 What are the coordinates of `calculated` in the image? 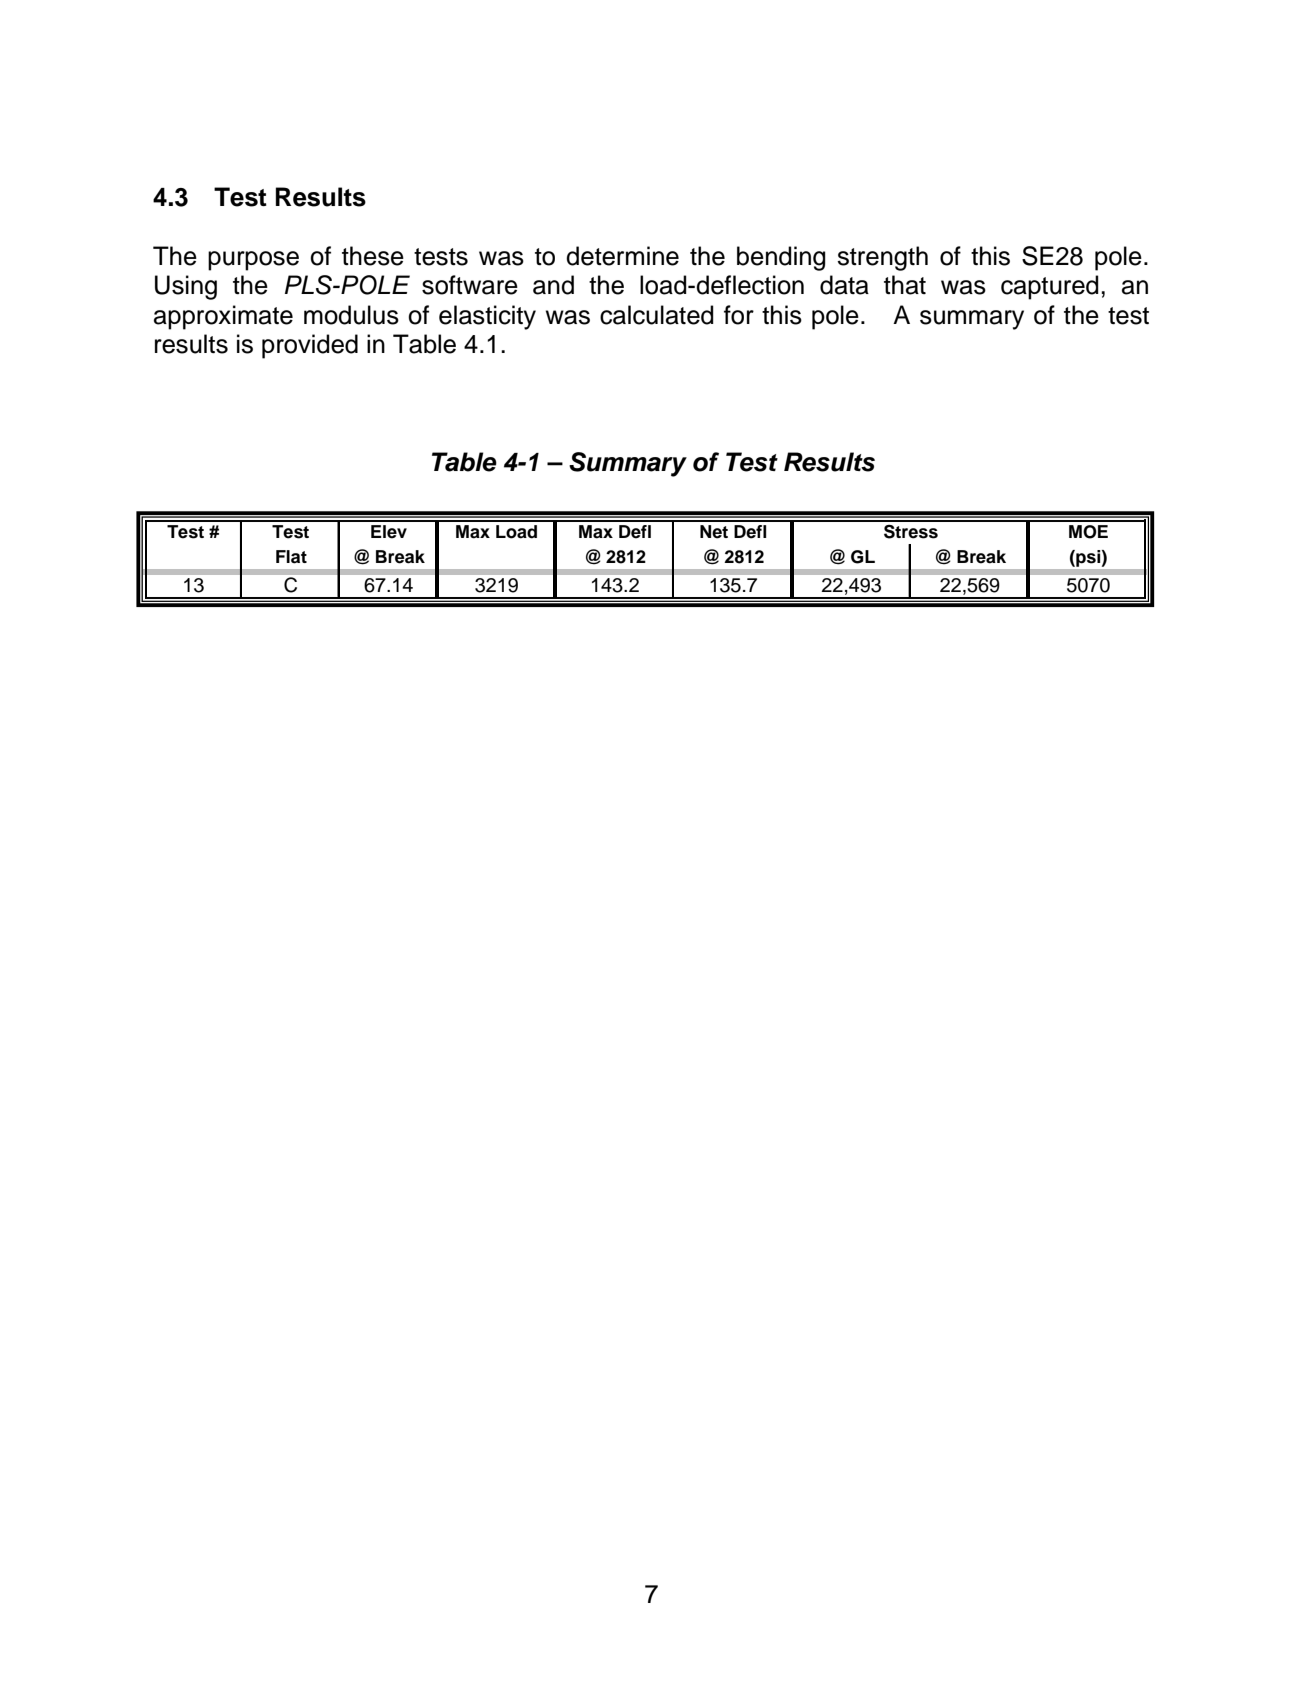 It's located at (657, 315).
